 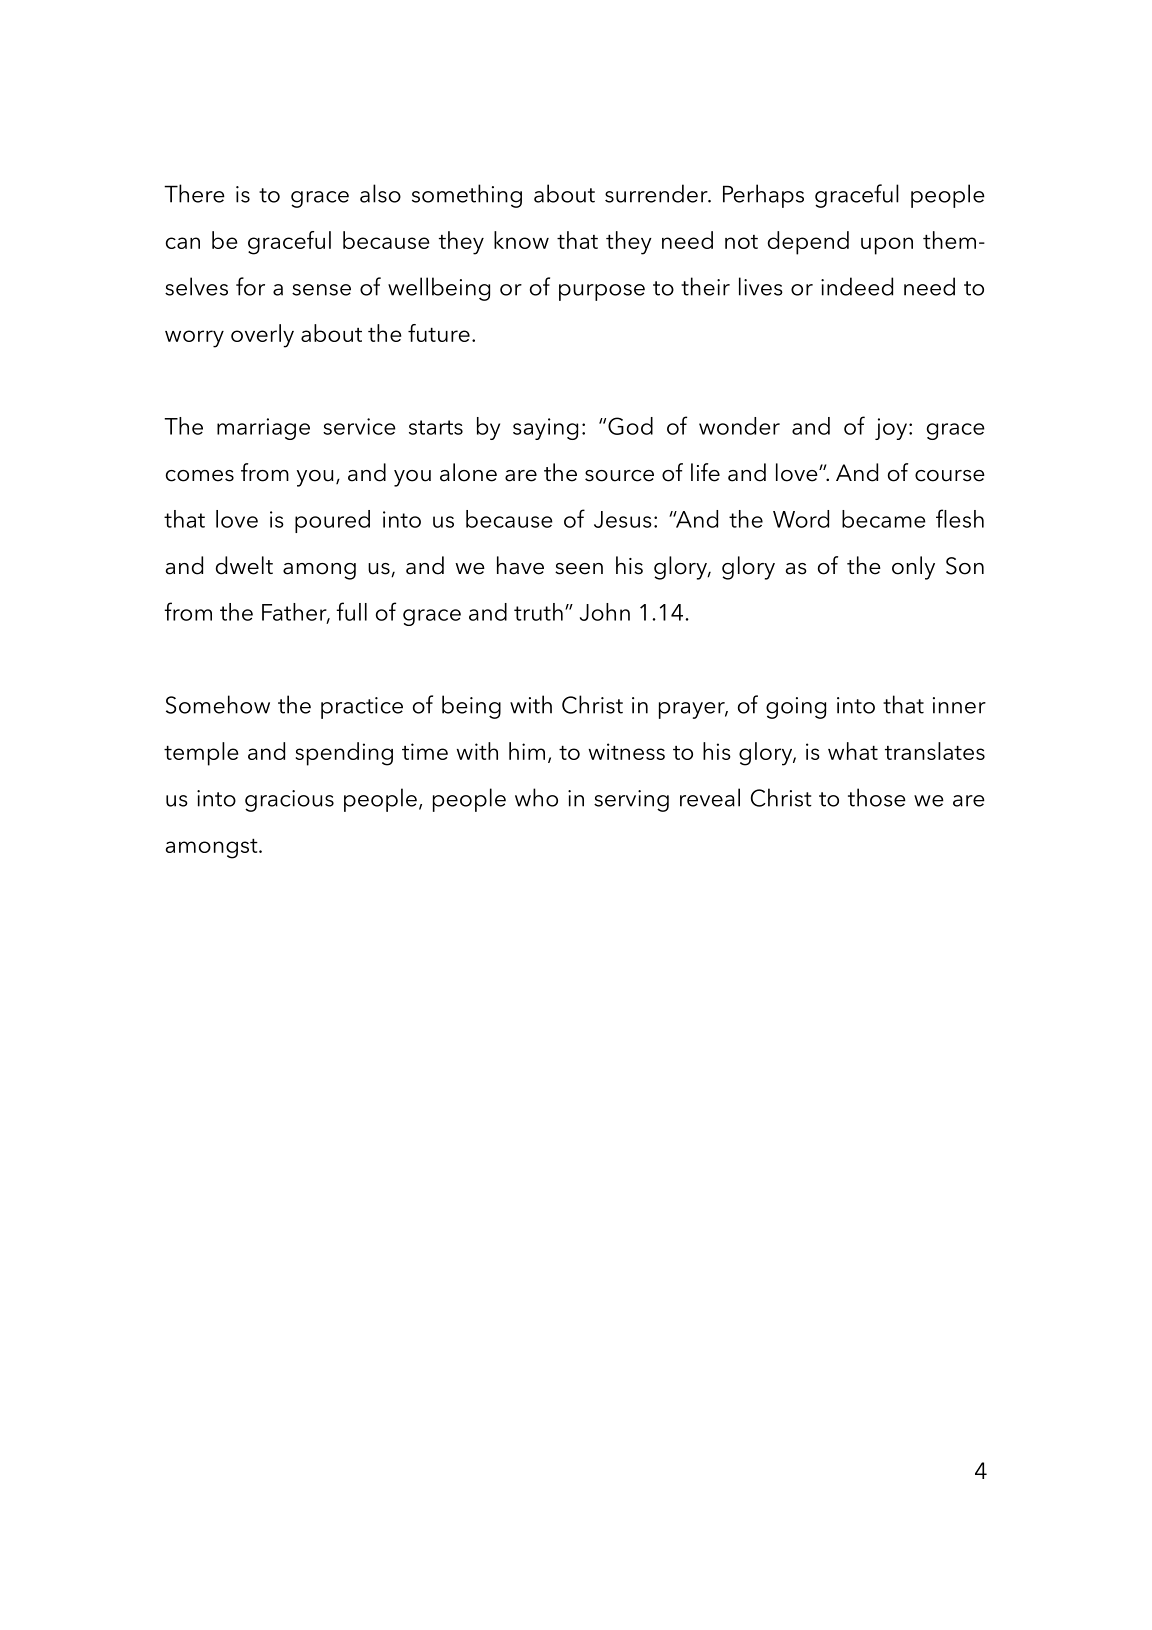 What do you see at coordinates (262, 336) in the screenshot?
I see `overly` at bounding box center [262, 336].
